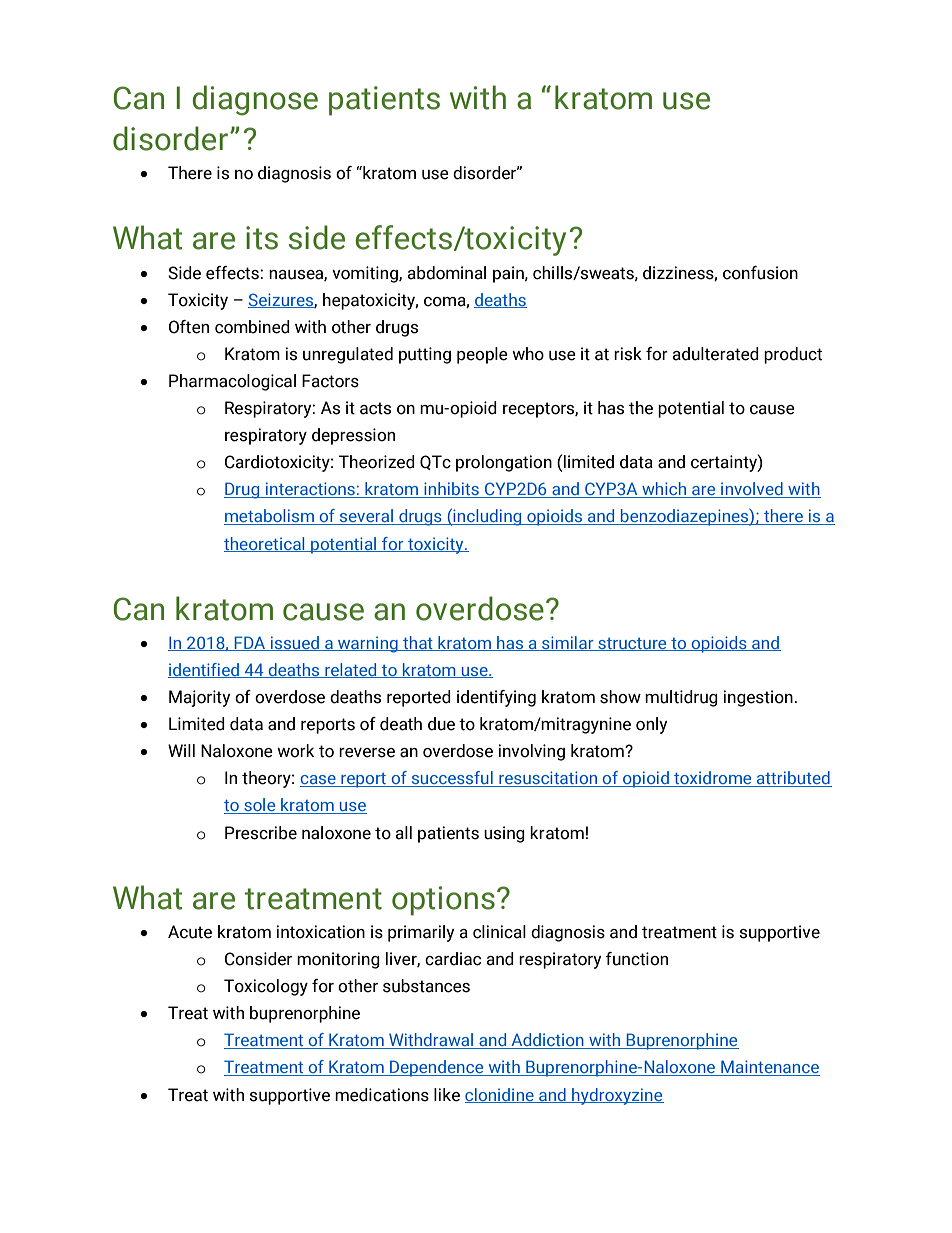 This screenshot has width=952, height=1233. What do you see at coordinates (715, 354) in the screenshot?
I see `adulterated` at bounding box center [715, 354].
